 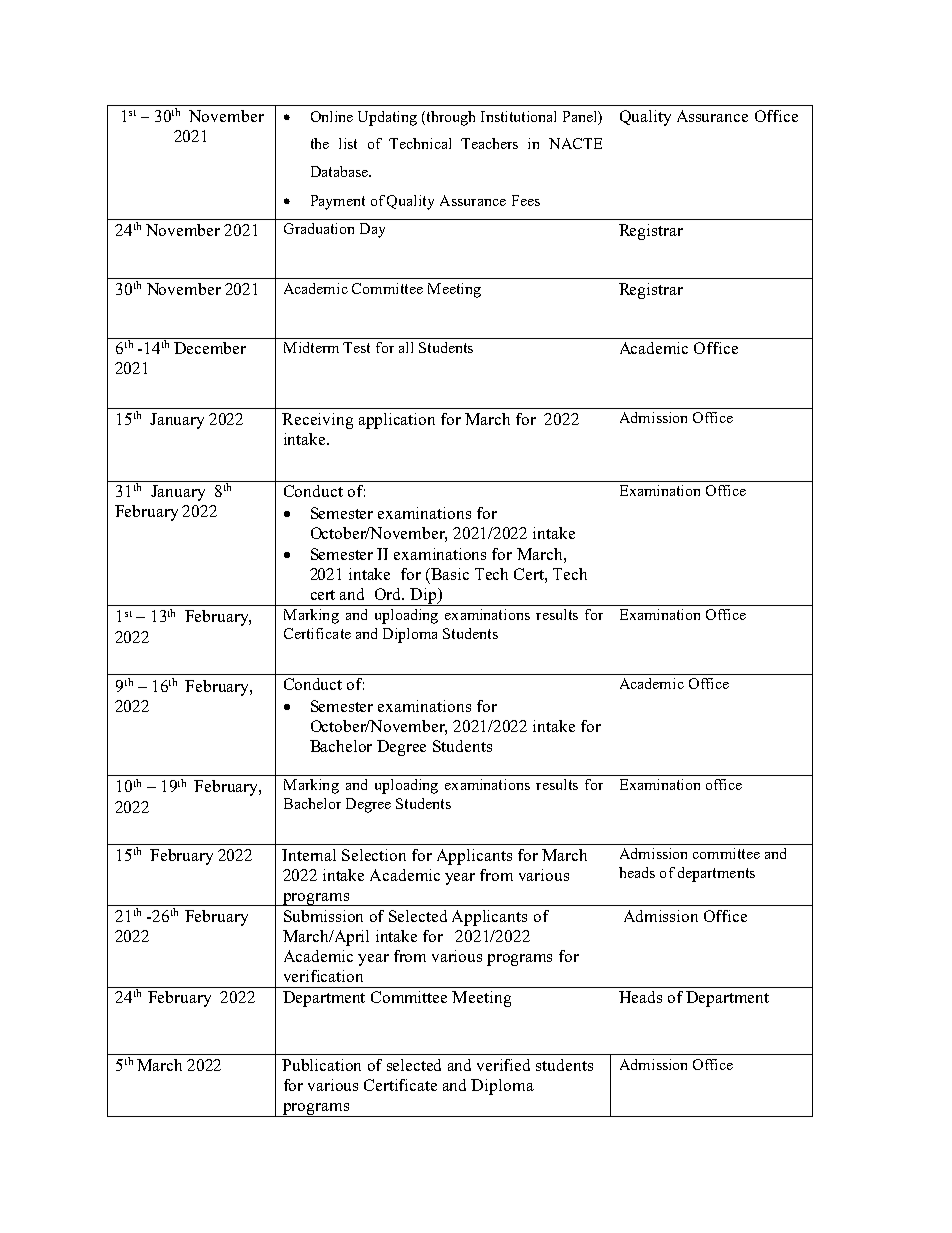 What do you see at coordinates (323, 976) in the screenshot?
I see `verification` at bounding box center [323, 976].
